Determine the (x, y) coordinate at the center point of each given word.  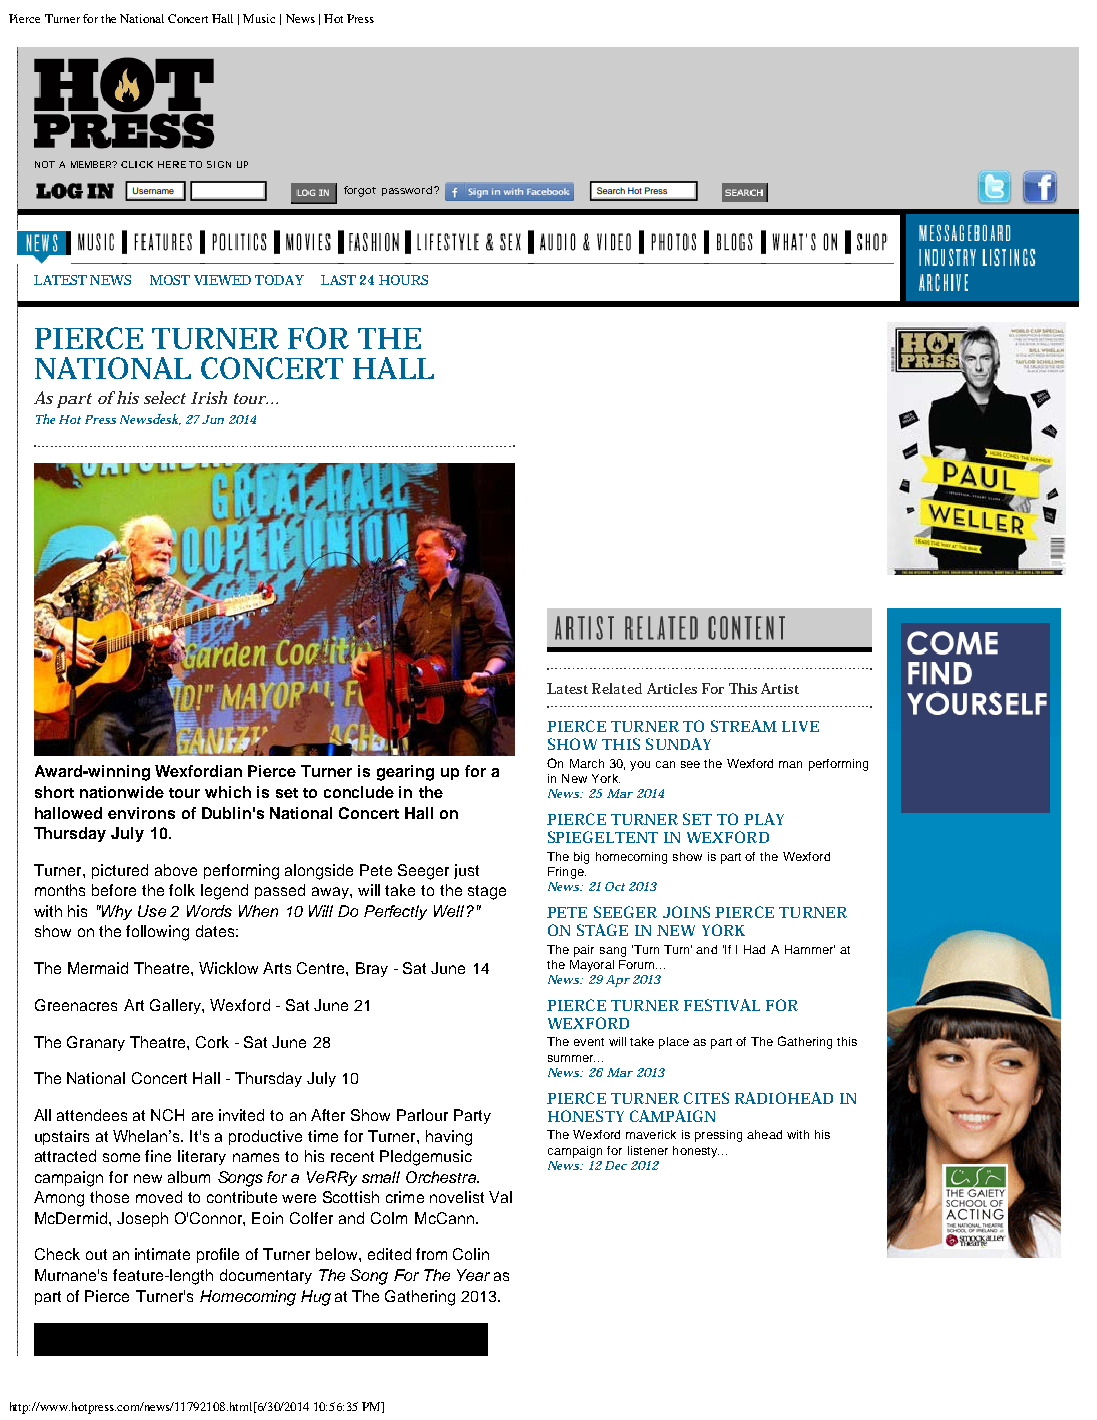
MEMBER (91, 164)
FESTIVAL (722, 1005)
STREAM (744, 726)
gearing (405, 773)
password (407, 191)
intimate (162, 1254)
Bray (372, 969)
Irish (209, 397)
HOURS (403, 280)
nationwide (122, 792)
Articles (672, 688)
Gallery (176, 1006)
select (165, 397)
